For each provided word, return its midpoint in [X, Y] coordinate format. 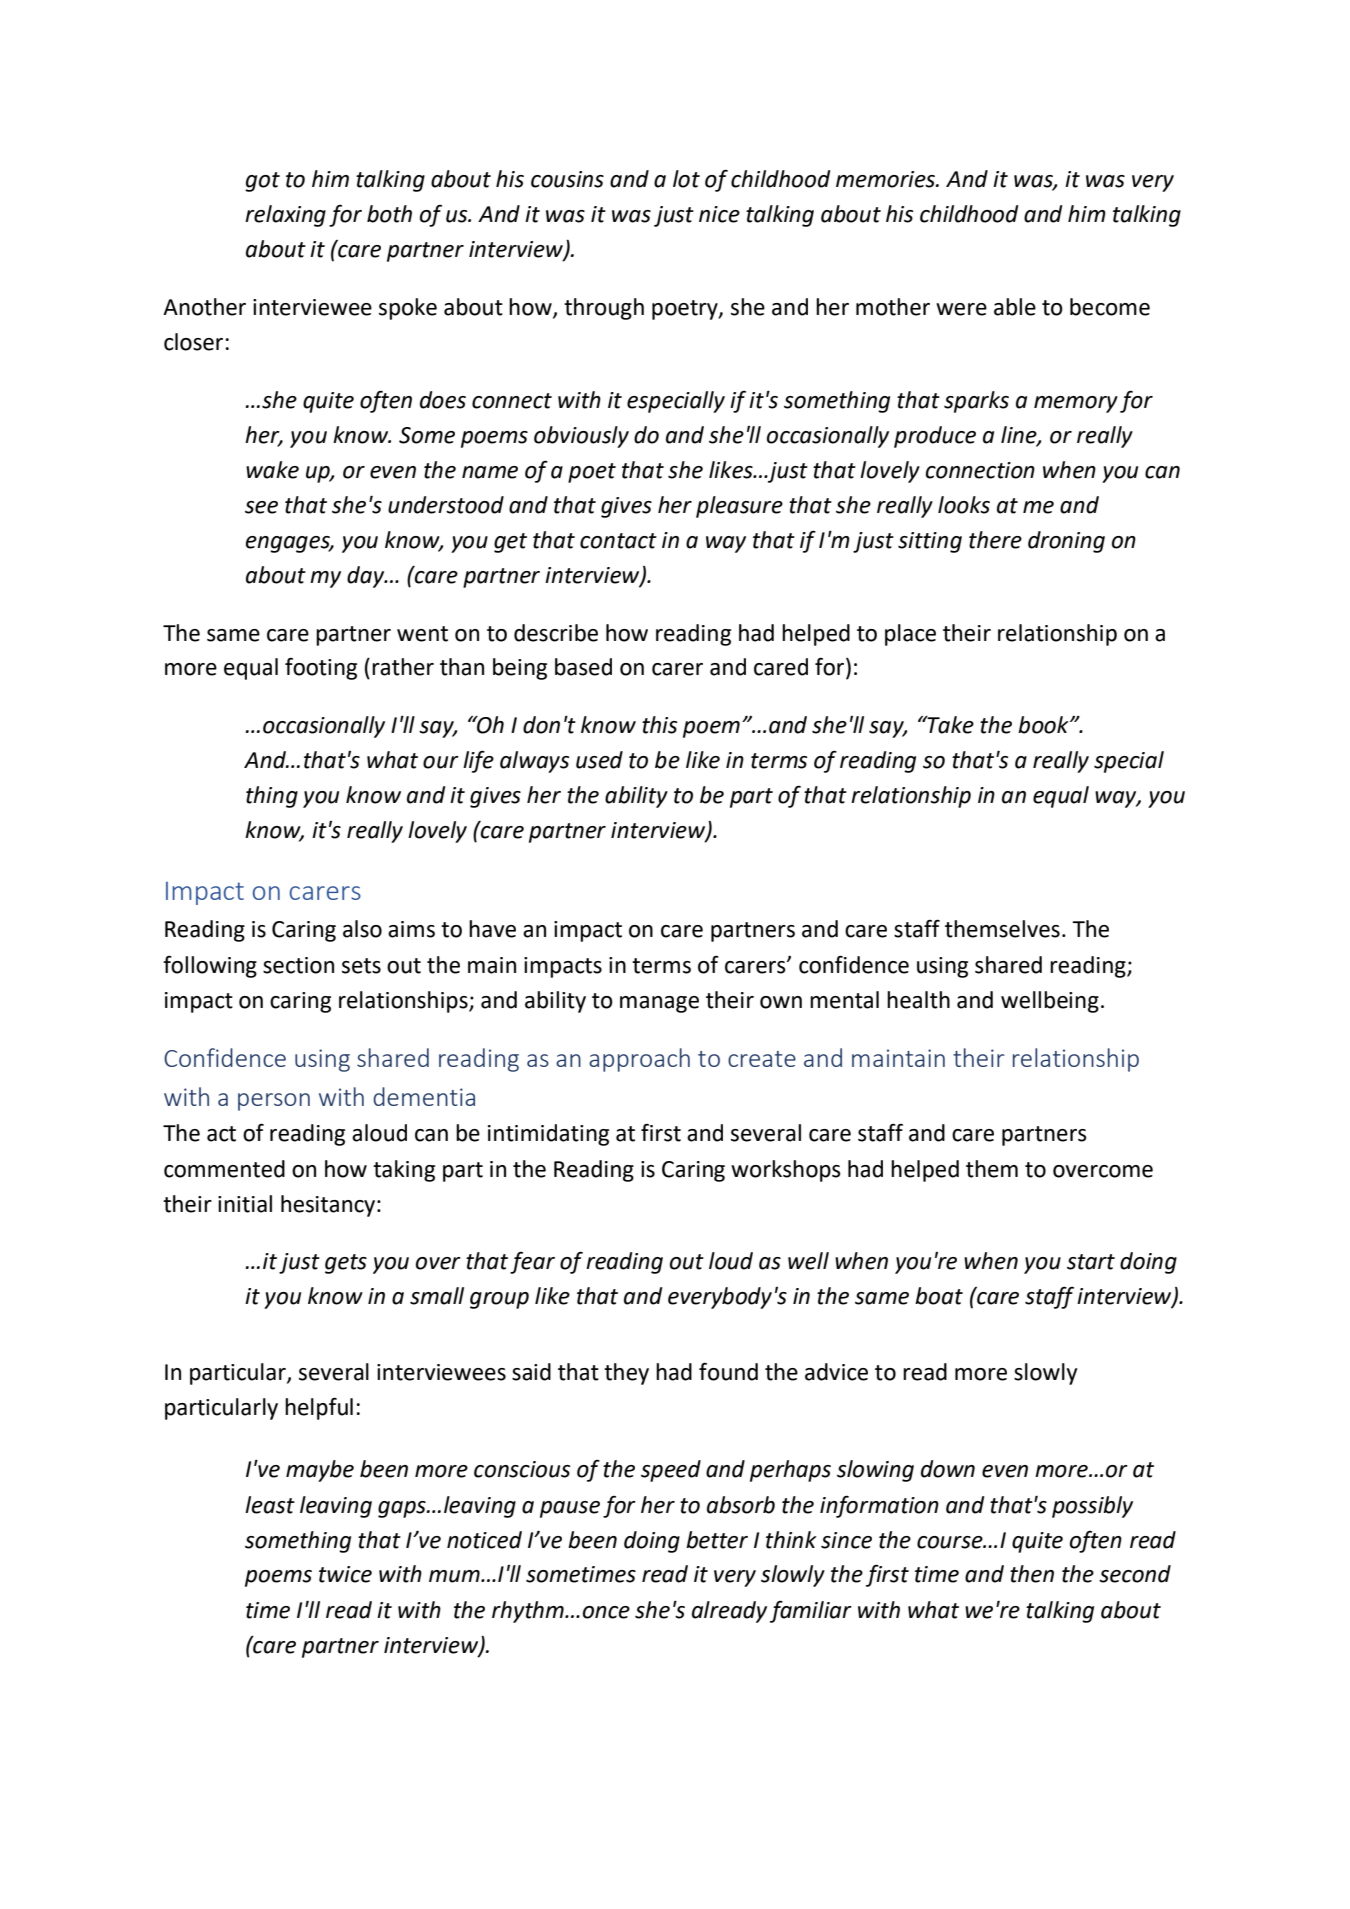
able [1015, 307]
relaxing [285, 216]
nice [719, 214]
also [362, 929]
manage [659, 1004]
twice [345, 1574]
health [918, 1000]
